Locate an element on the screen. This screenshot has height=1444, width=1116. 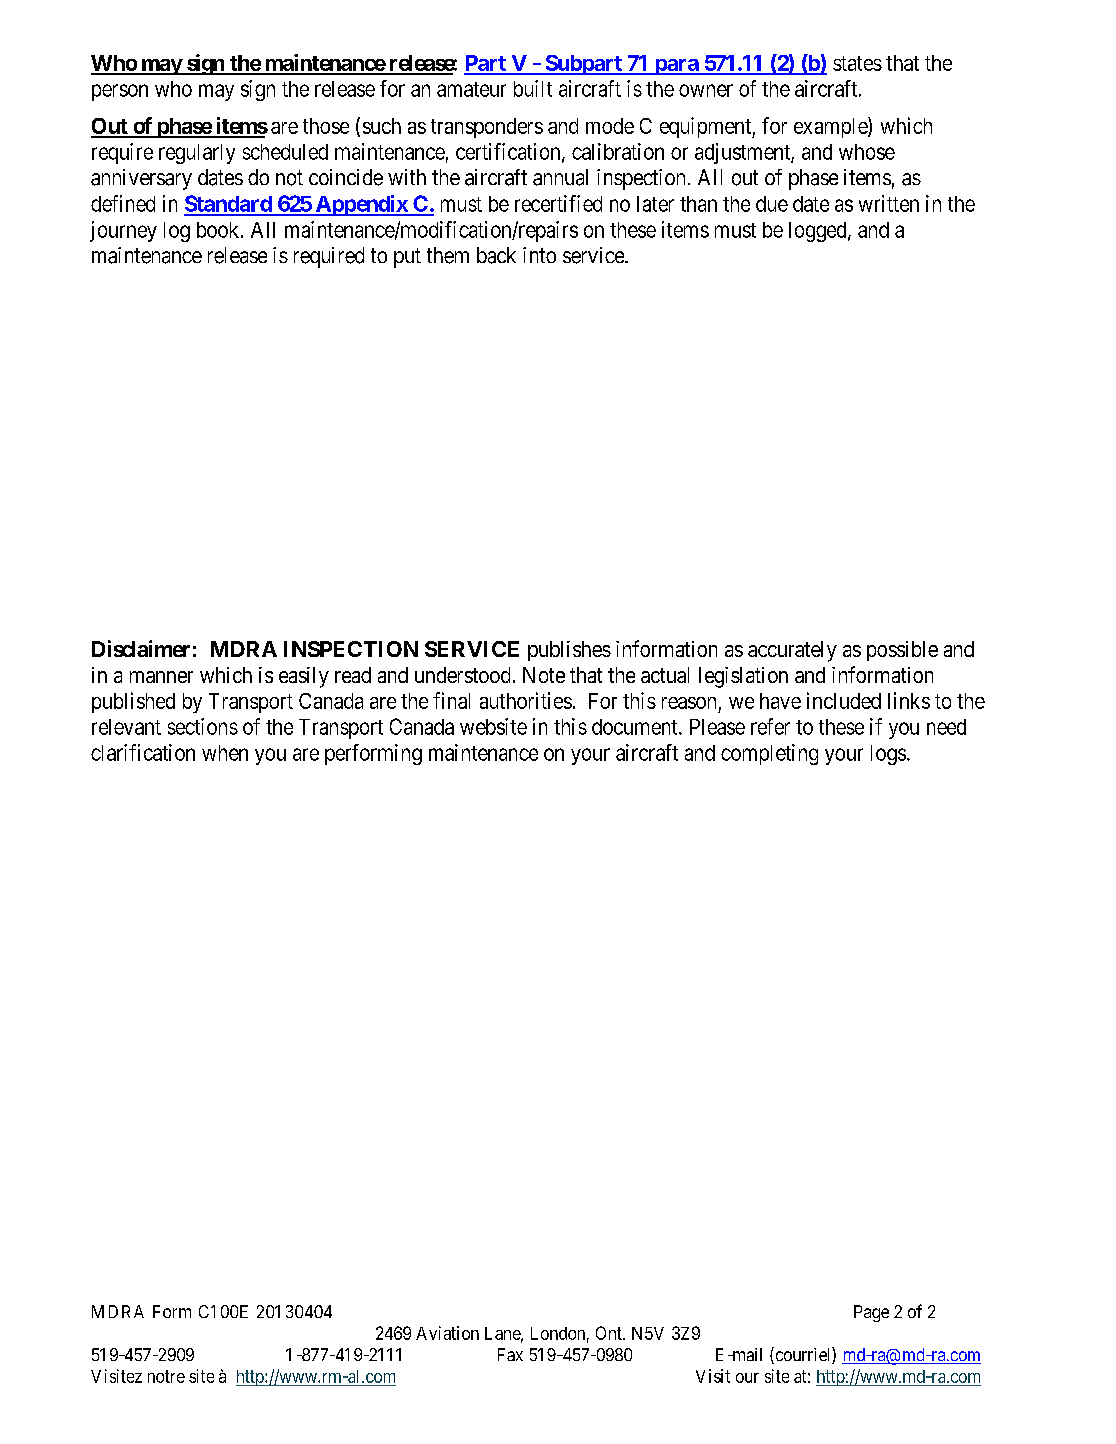
publishes is located at coordinates (569, 651).
